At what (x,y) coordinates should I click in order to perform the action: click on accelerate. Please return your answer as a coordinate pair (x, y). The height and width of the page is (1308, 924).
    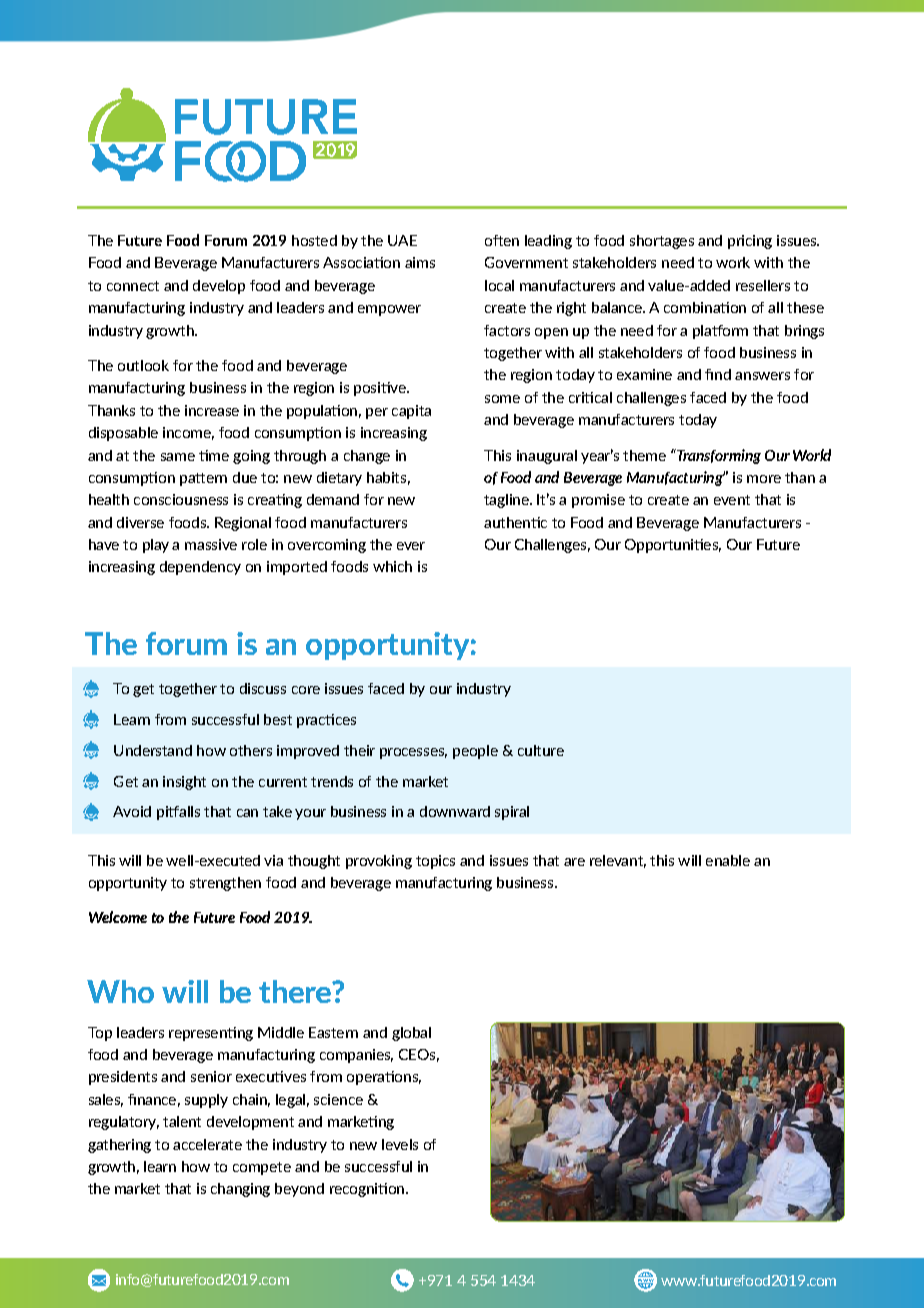
    Looking at the image, I should click on (207, 1144).
